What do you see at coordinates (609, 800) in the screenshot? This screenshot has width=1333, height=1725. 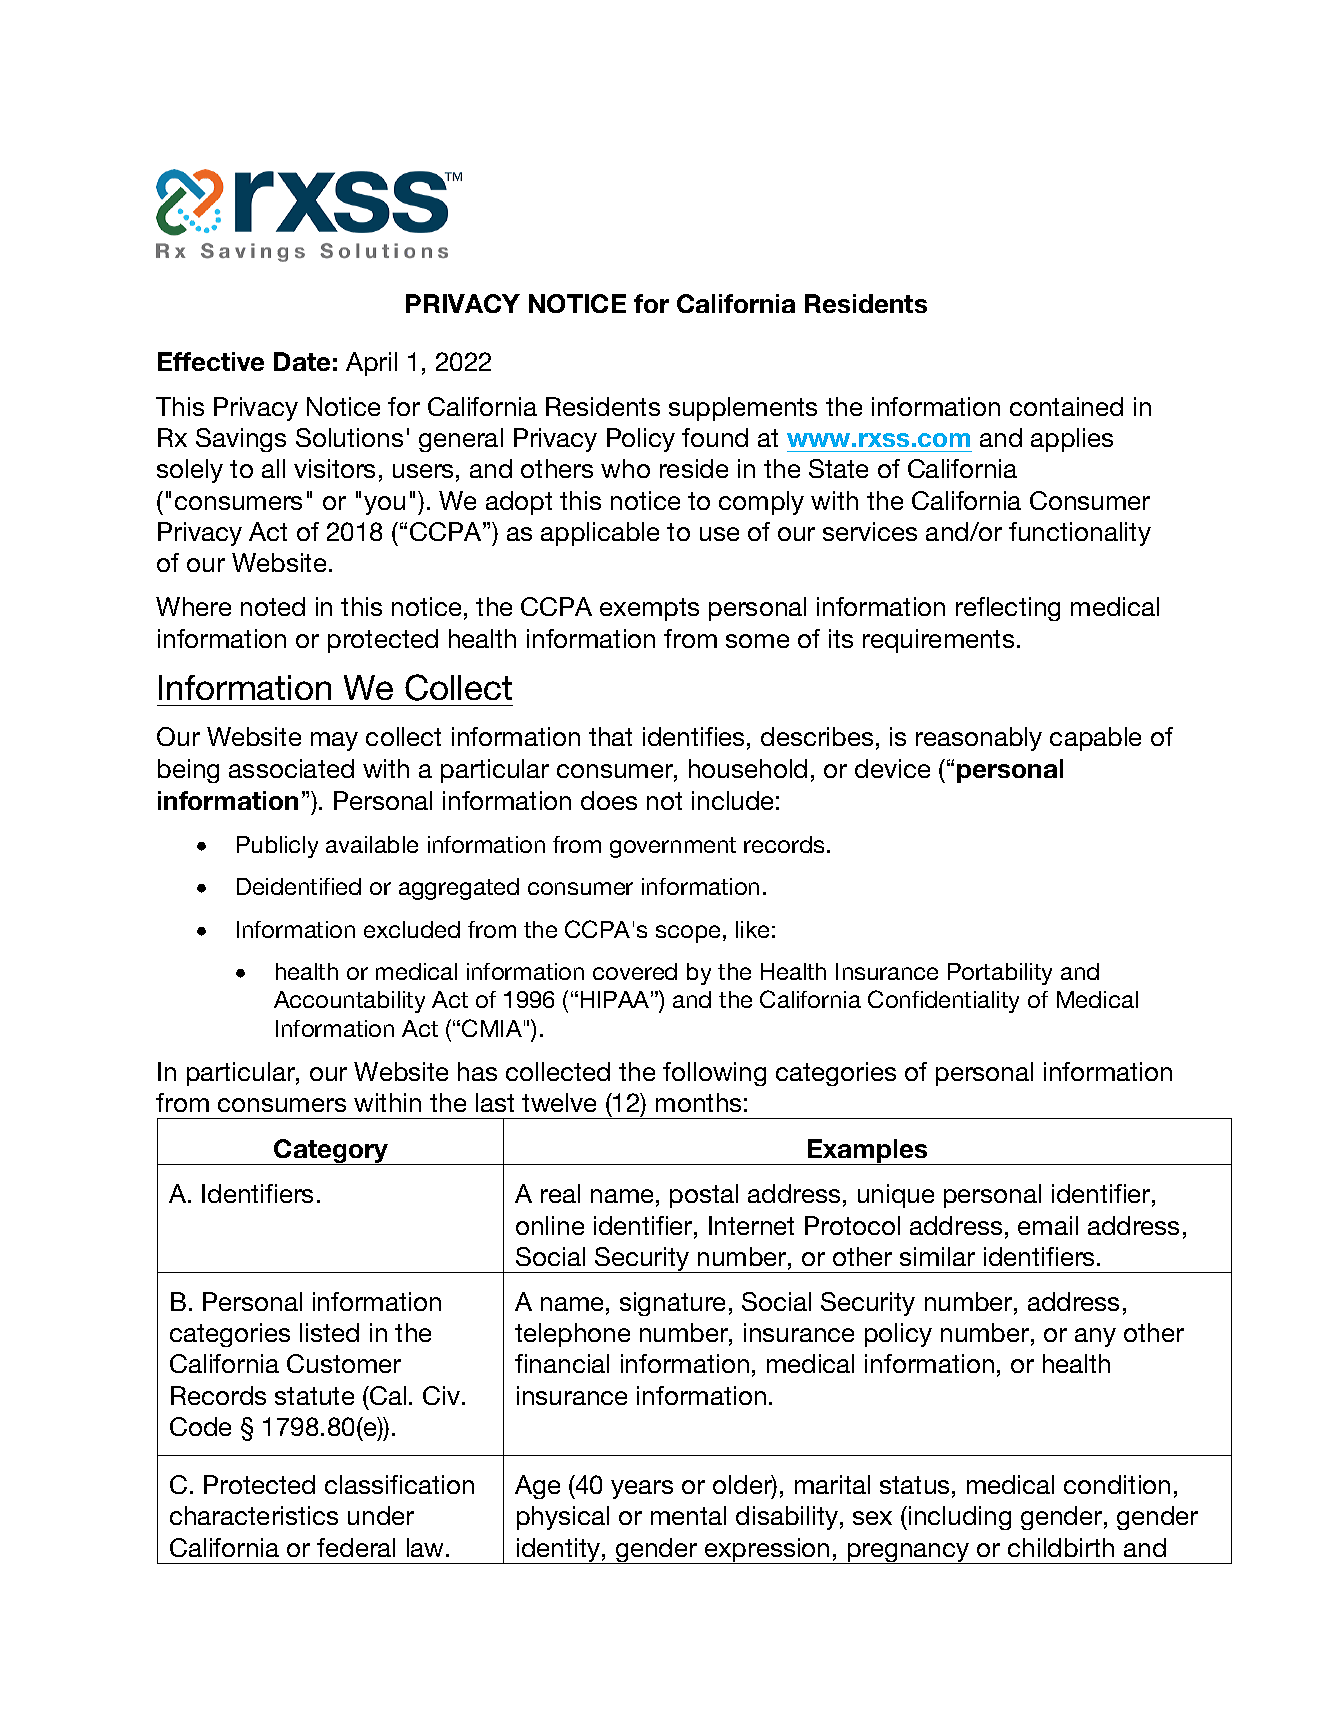 I see `does` at bounding box center [609, 800].
